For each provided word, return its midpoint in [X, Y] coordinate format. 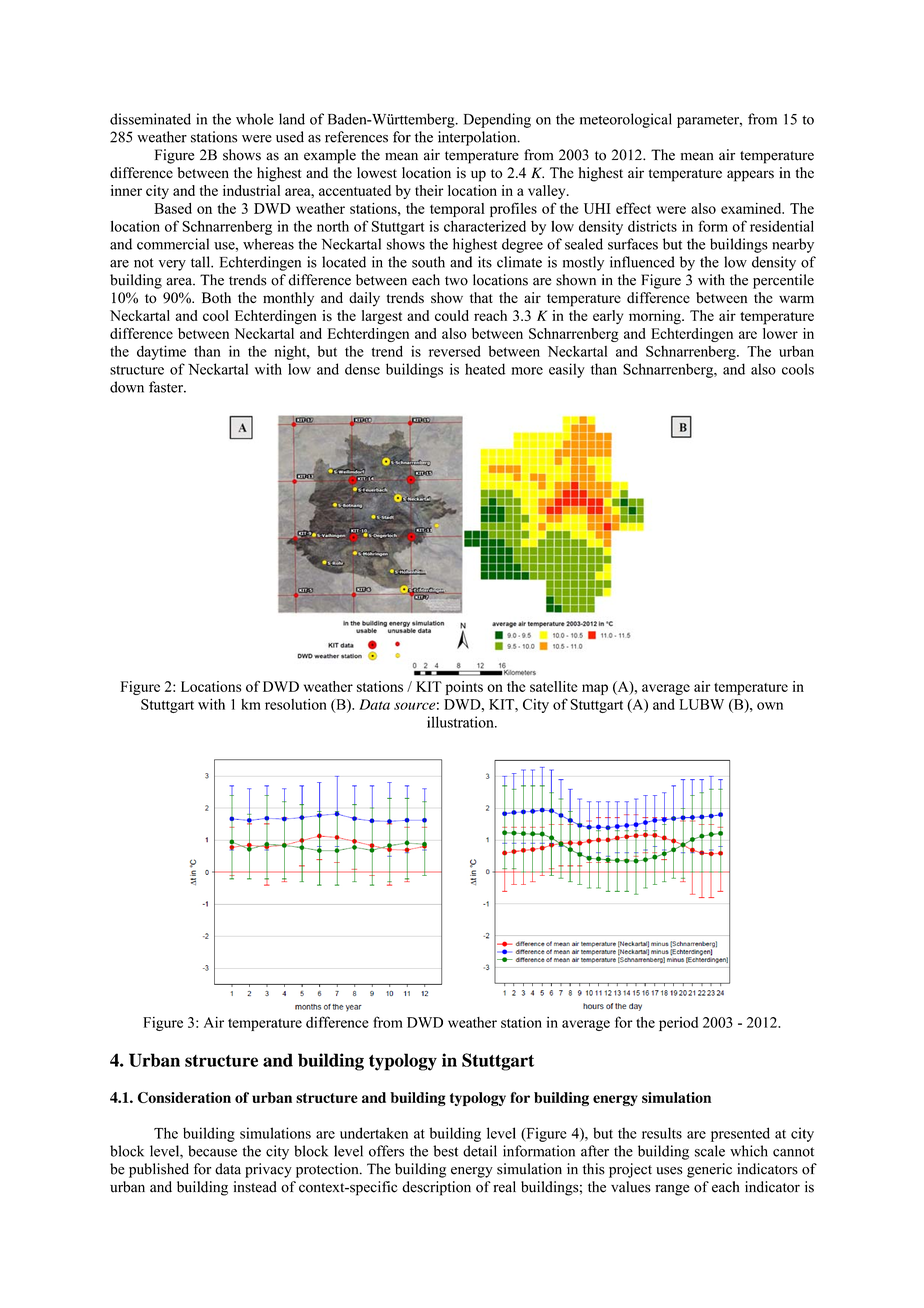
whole [255, 119]
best [445, 1151]
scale [710, 1151]
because [212, 1151]
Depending [497, 120]
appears [750, 176]
